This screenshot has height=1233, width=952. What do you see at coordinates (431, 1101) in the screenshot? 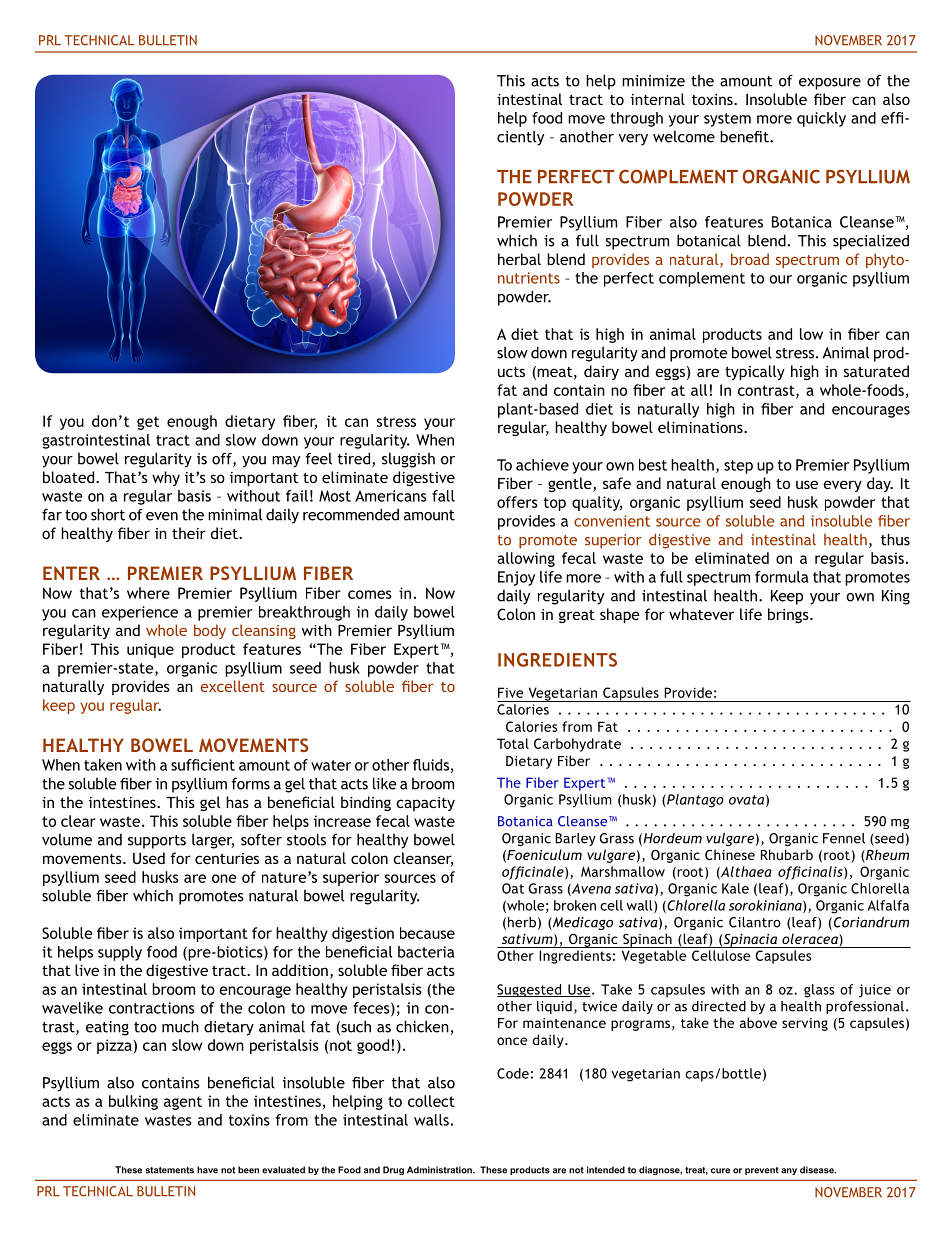
I see `collect` at bounding box center [431, 1101].
